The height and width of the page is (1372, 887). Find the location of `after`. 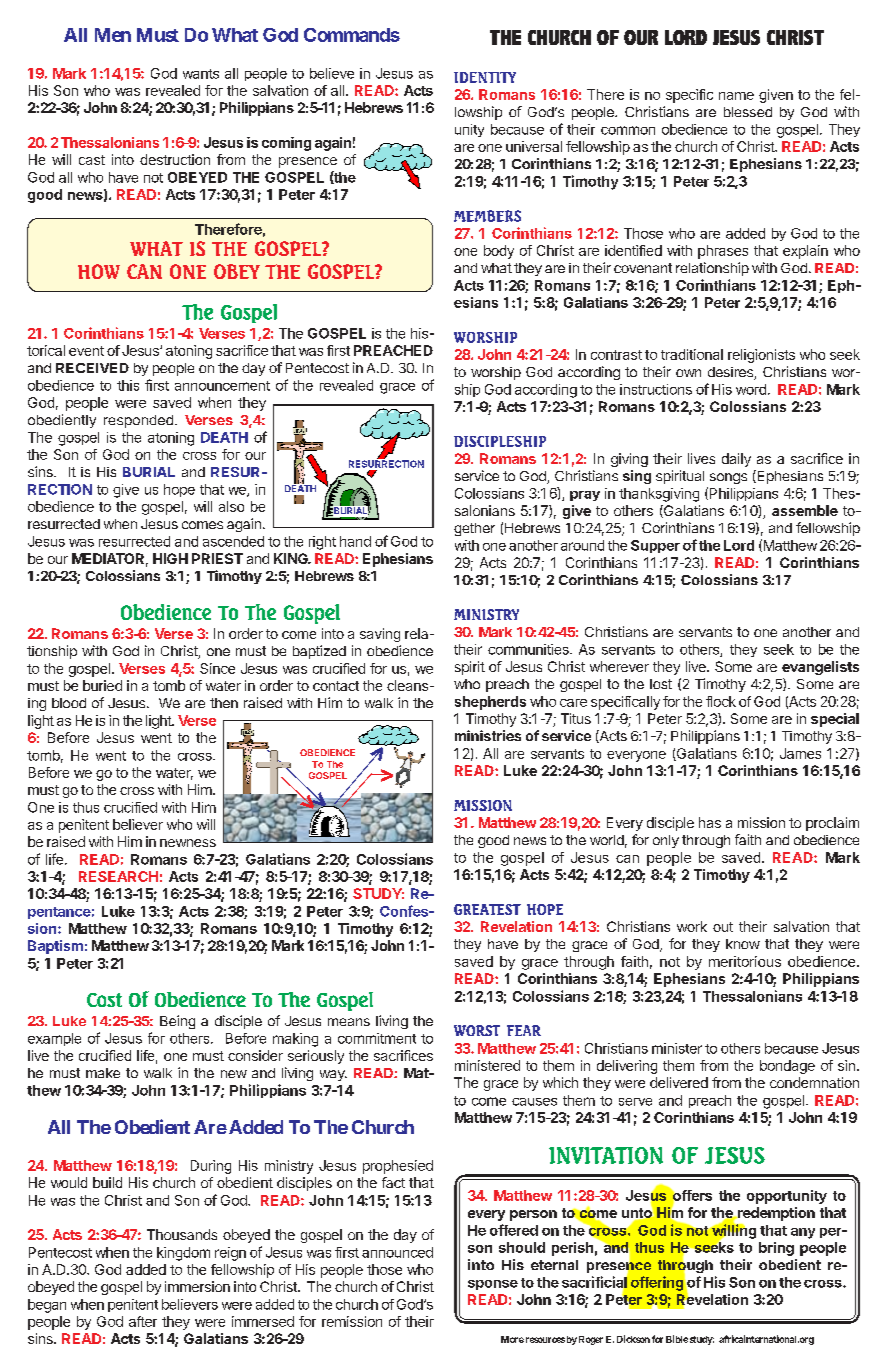

after is located at coordinates (143, 1321).
